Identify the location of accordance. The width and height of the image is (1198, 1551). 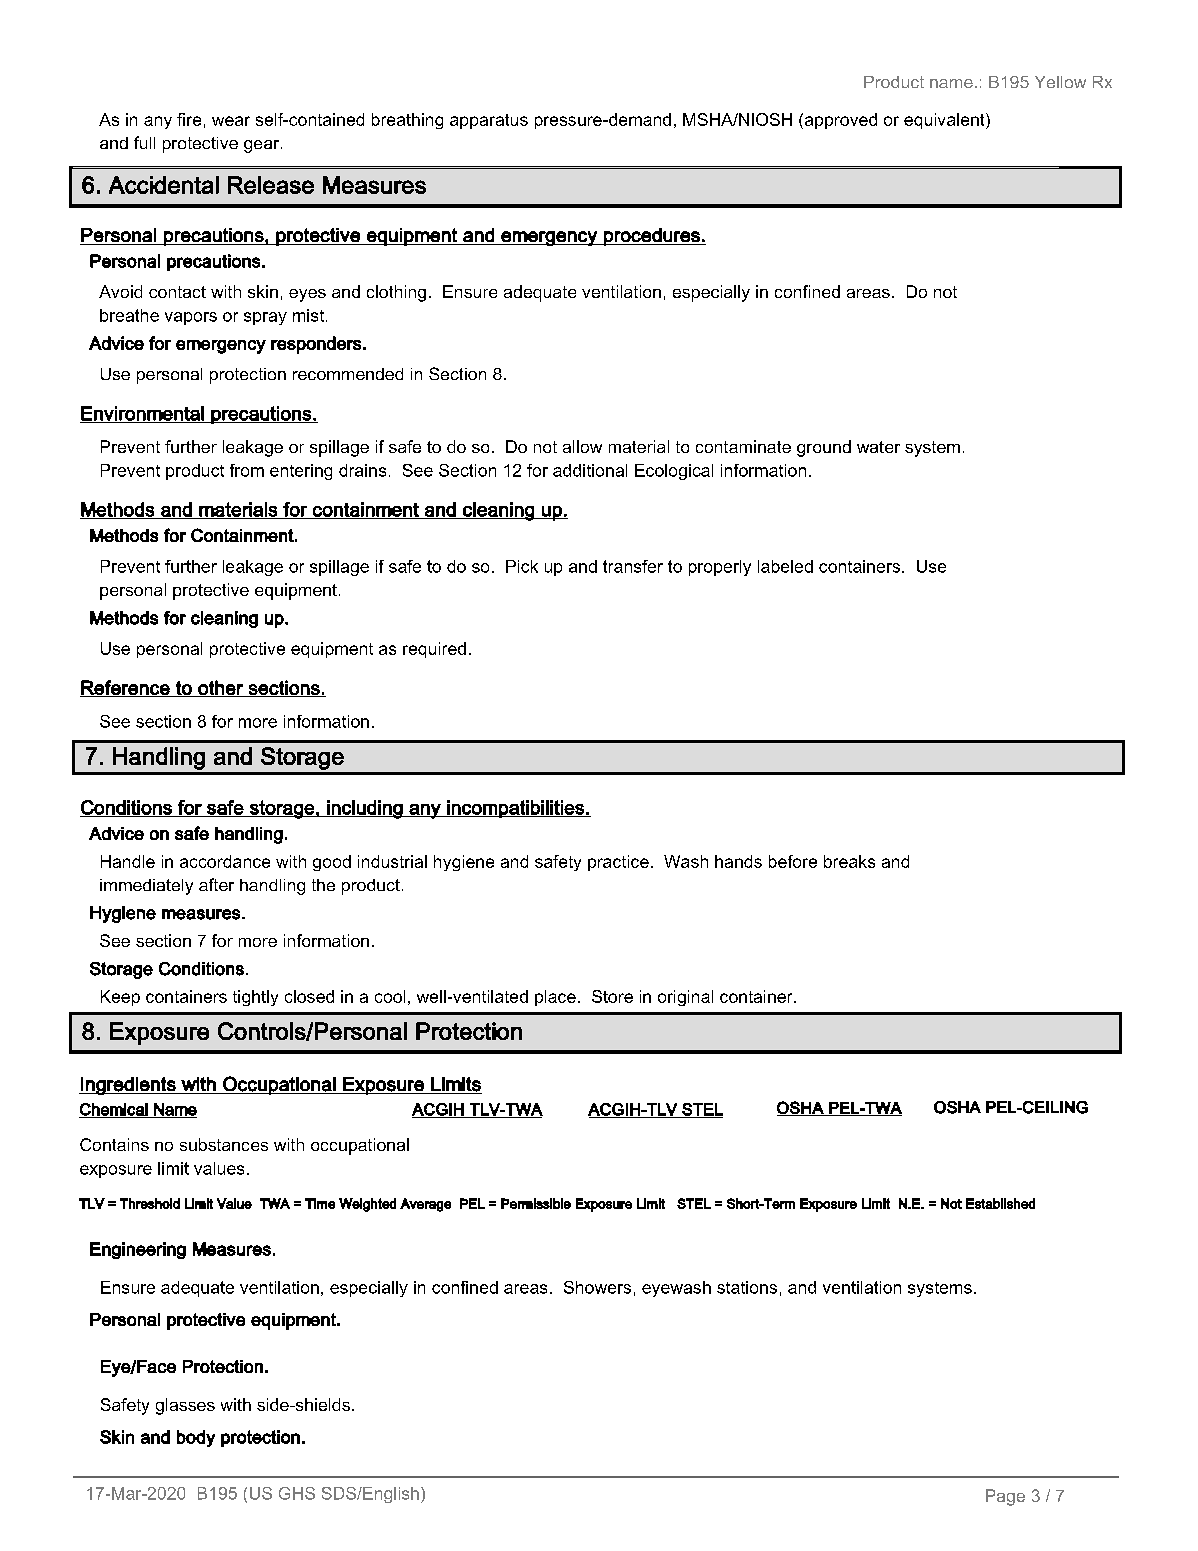
(225, 861).
